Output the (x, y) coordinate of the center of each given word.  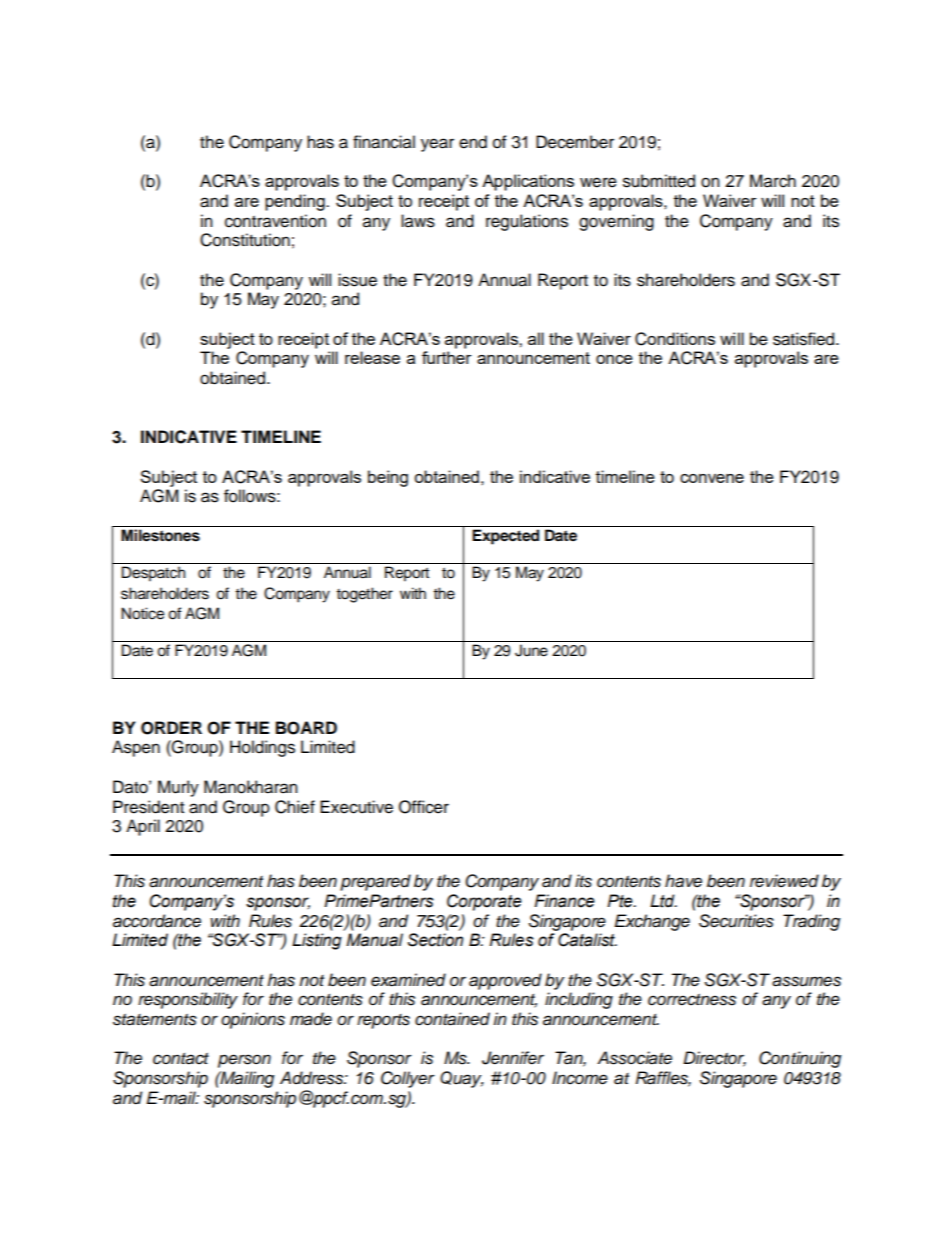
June (531, 650)
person (244, 1061)
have (683, 881)
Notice (142, 613)
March (773, 181)
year (437, 145)
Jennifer (513, 1058)
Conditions (675, 339)
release (372, 357)
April (143, 827)
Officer (424, 807)
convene (712, 478)
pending (296, 202)
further (447, 357)
